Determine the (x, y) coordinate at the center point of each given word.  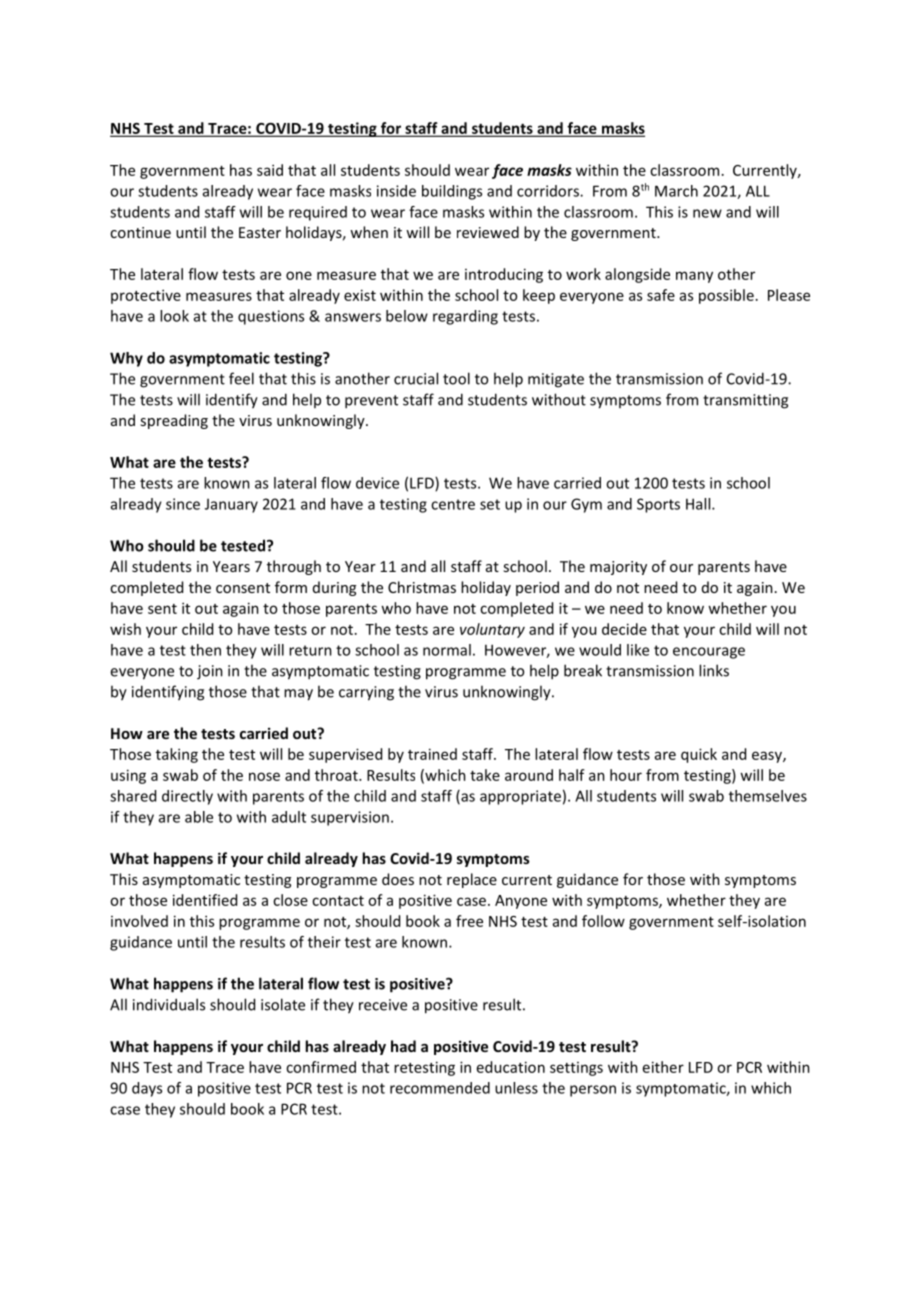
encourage (709, 653)
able (199, 817)
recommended (440, 1088)
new (707, 213)
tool (456, 378)
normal (447, 650)
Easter (260, 232)
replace (472, 880)
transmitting (745, 401)
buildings (452, 192)
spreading (174, 421)
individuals (169, 1004)
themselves (768, 796)
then (205, 650)
